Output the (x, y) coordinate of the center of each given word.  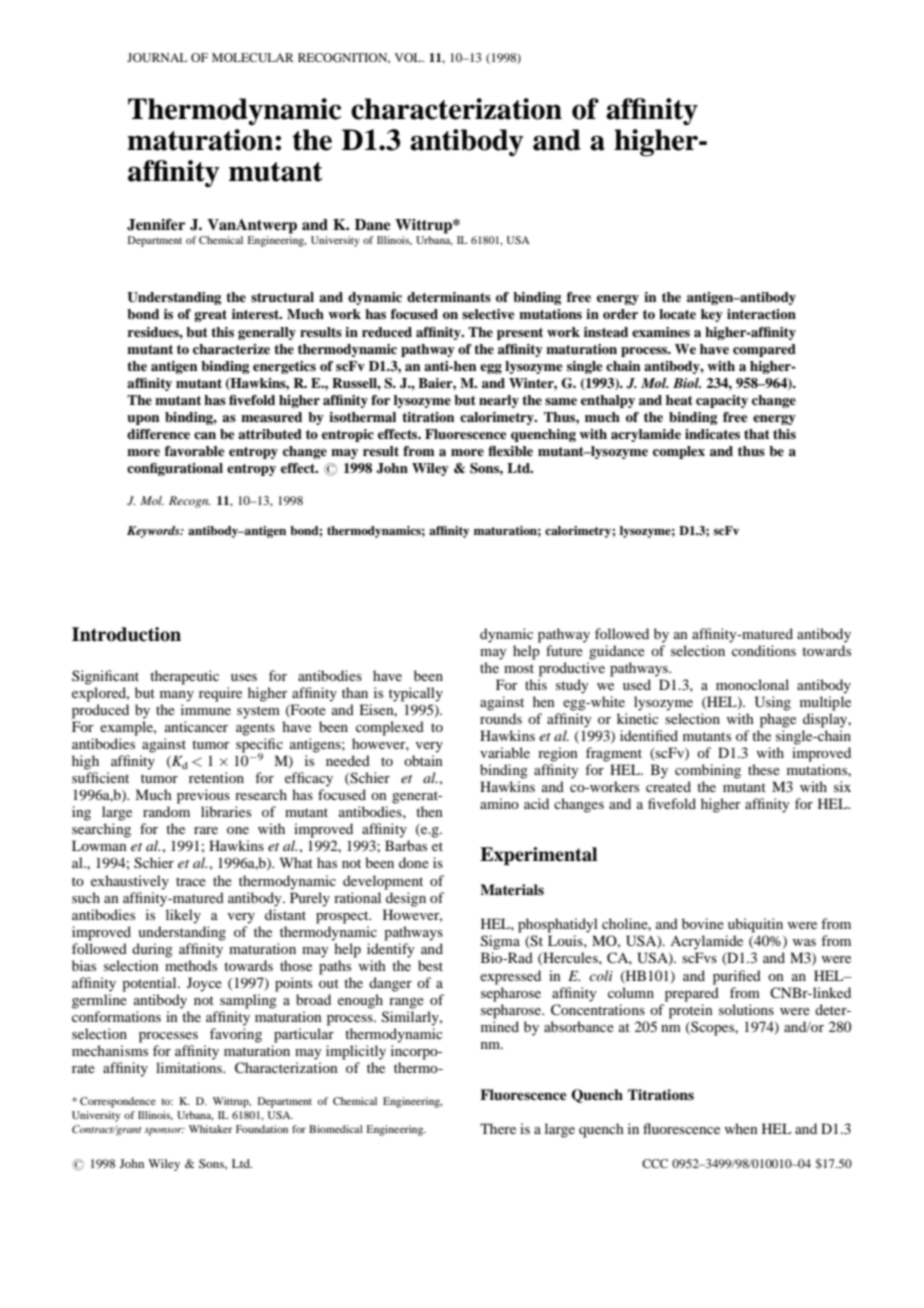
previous (203, 796)
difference (158, 434)
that (757, 434)
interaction (761, 314)
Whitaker (210, 1129)
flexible (510, 451)
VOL (409, 57)
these (764, 769)
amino (499, 803)
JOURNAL (157, 57)
